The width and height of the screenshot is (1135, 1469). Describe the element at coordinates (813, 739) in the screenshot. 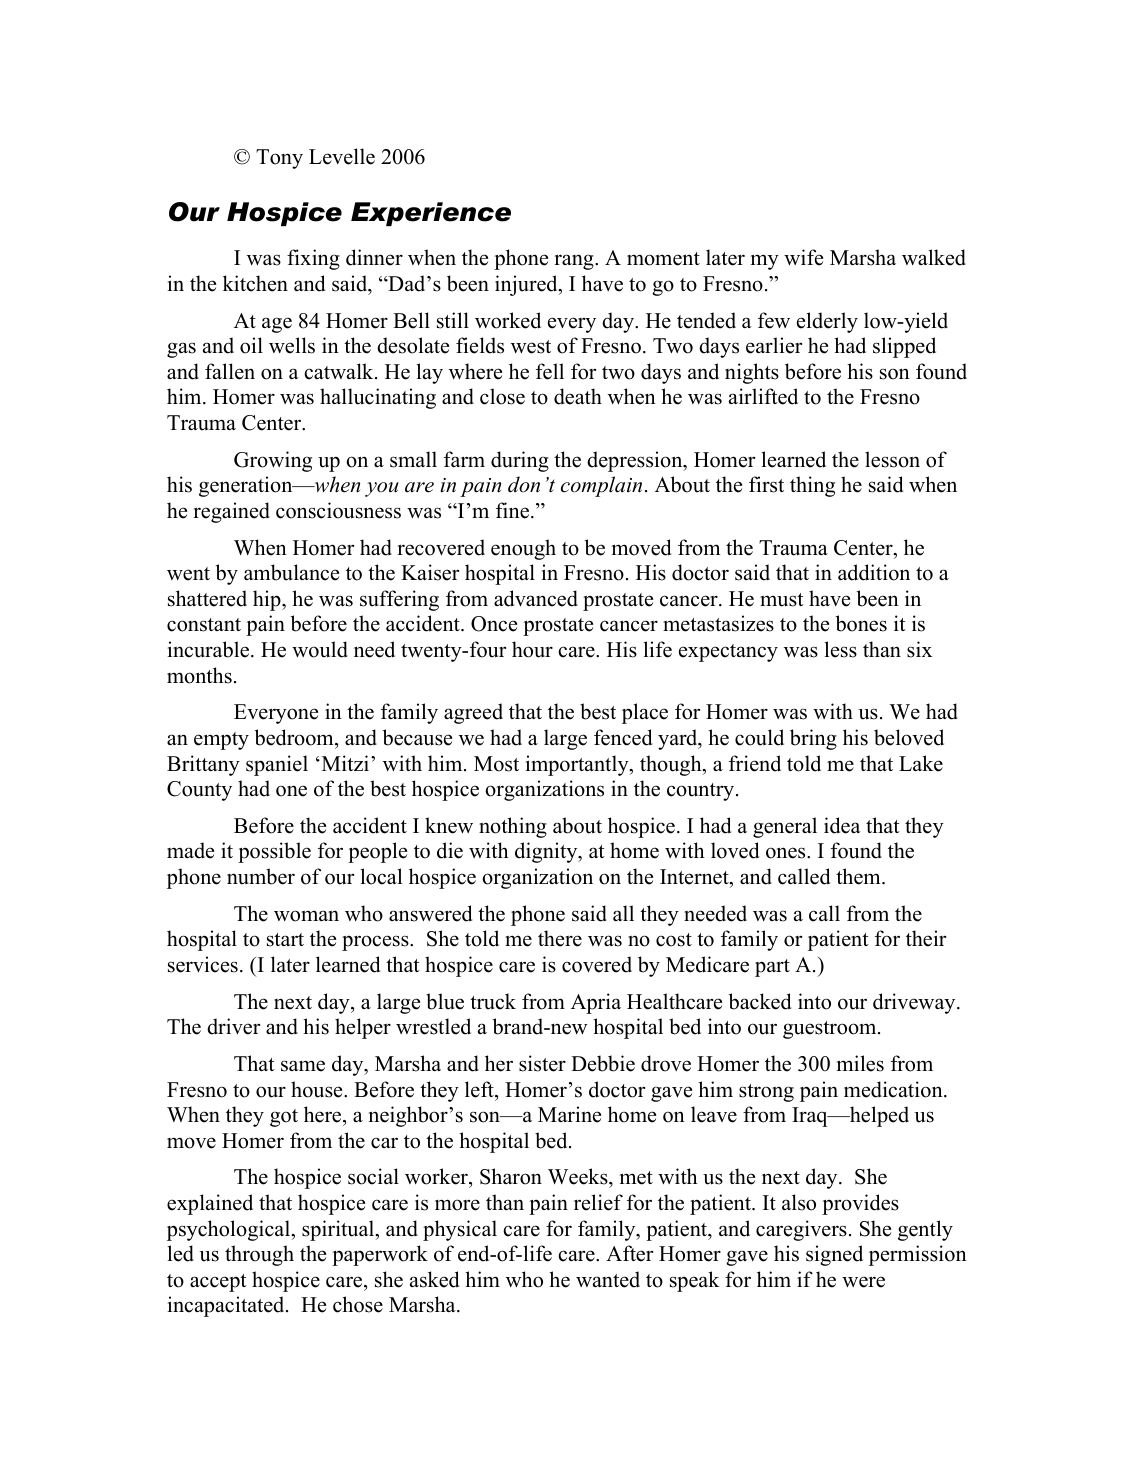

I see `bring` at that location.
